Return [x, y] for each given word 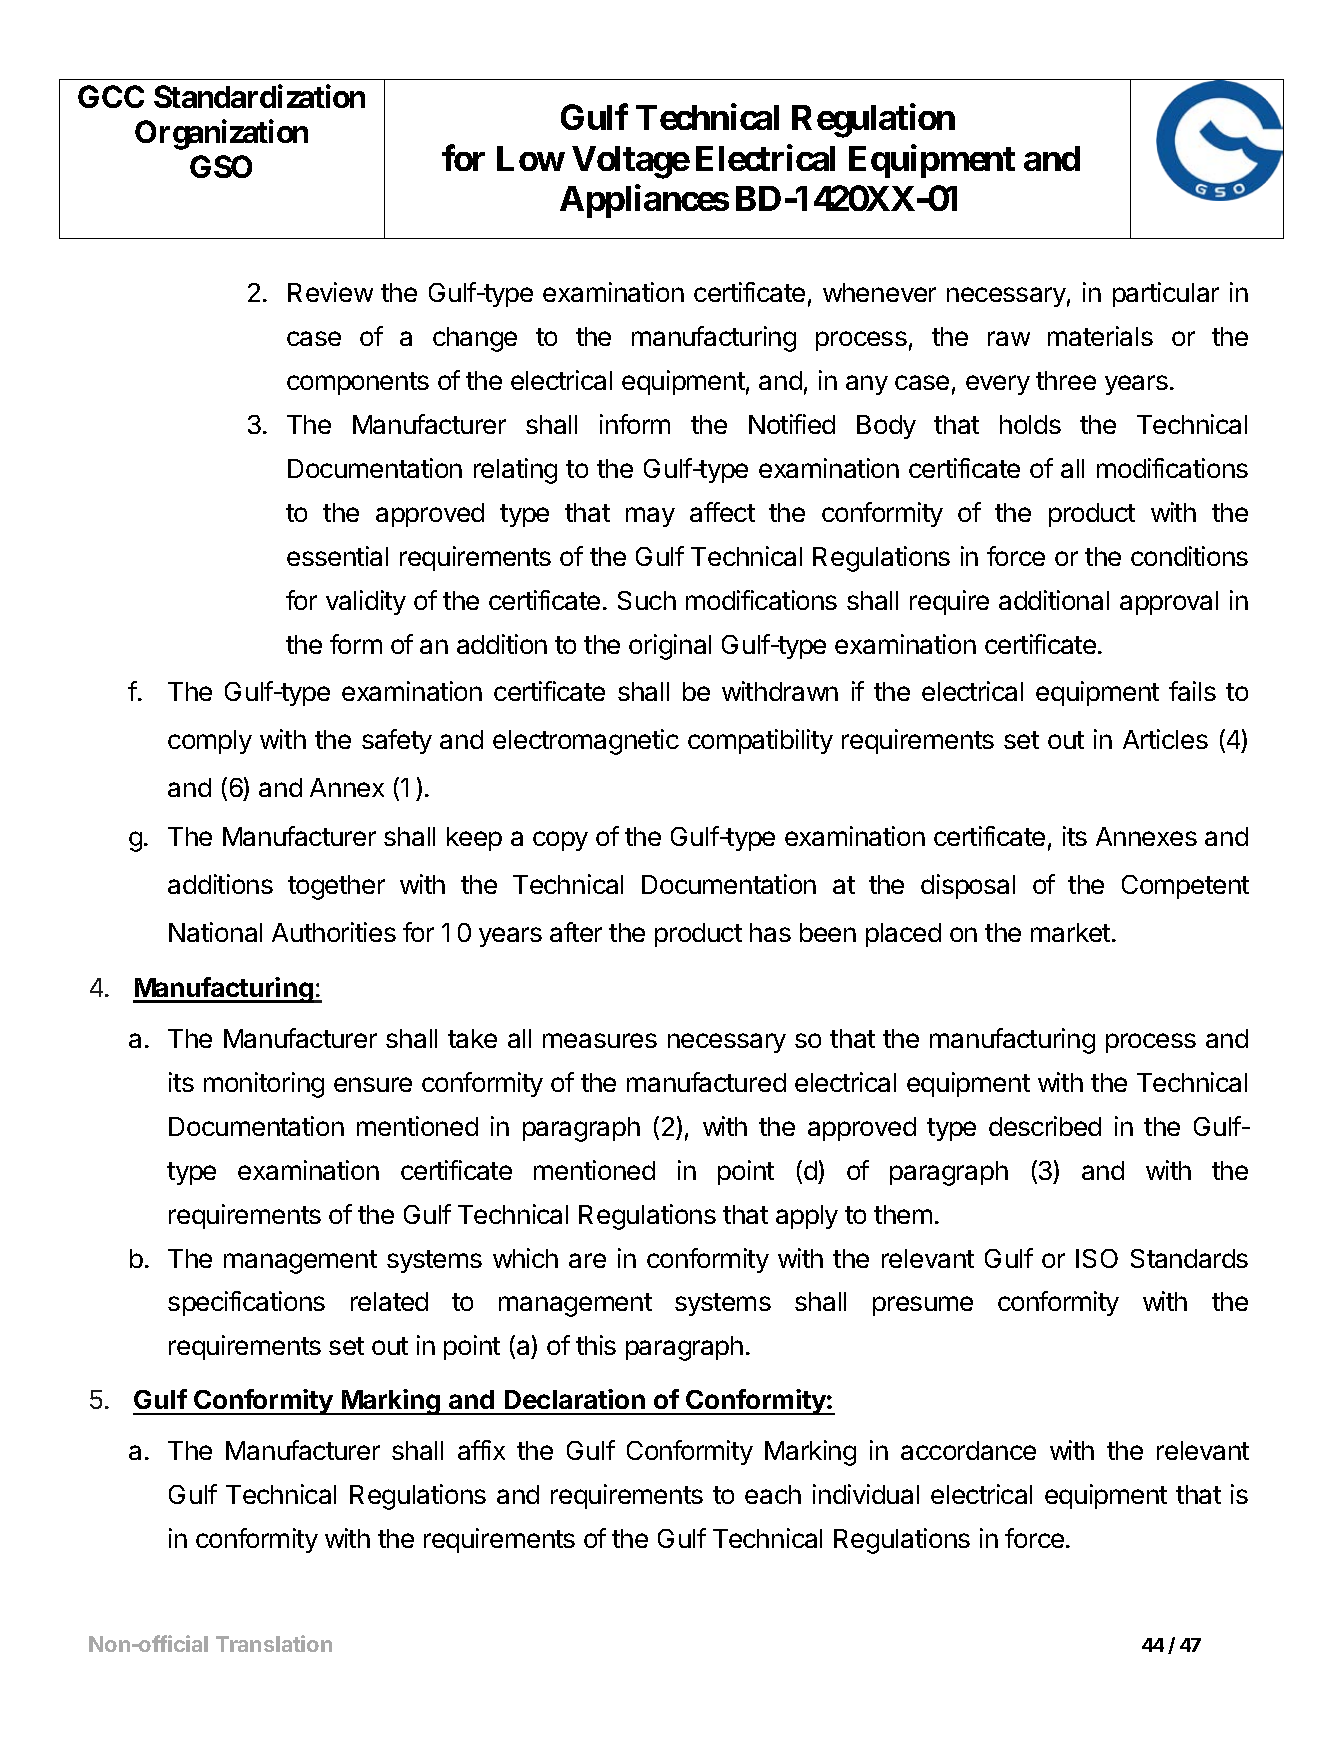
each [773, 1494]
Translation [274, 1643]
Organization [221, 135]
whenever [879, 292]
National [215, 932]
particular [1166, 294]
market [1070, 932]
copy [560, 841]
